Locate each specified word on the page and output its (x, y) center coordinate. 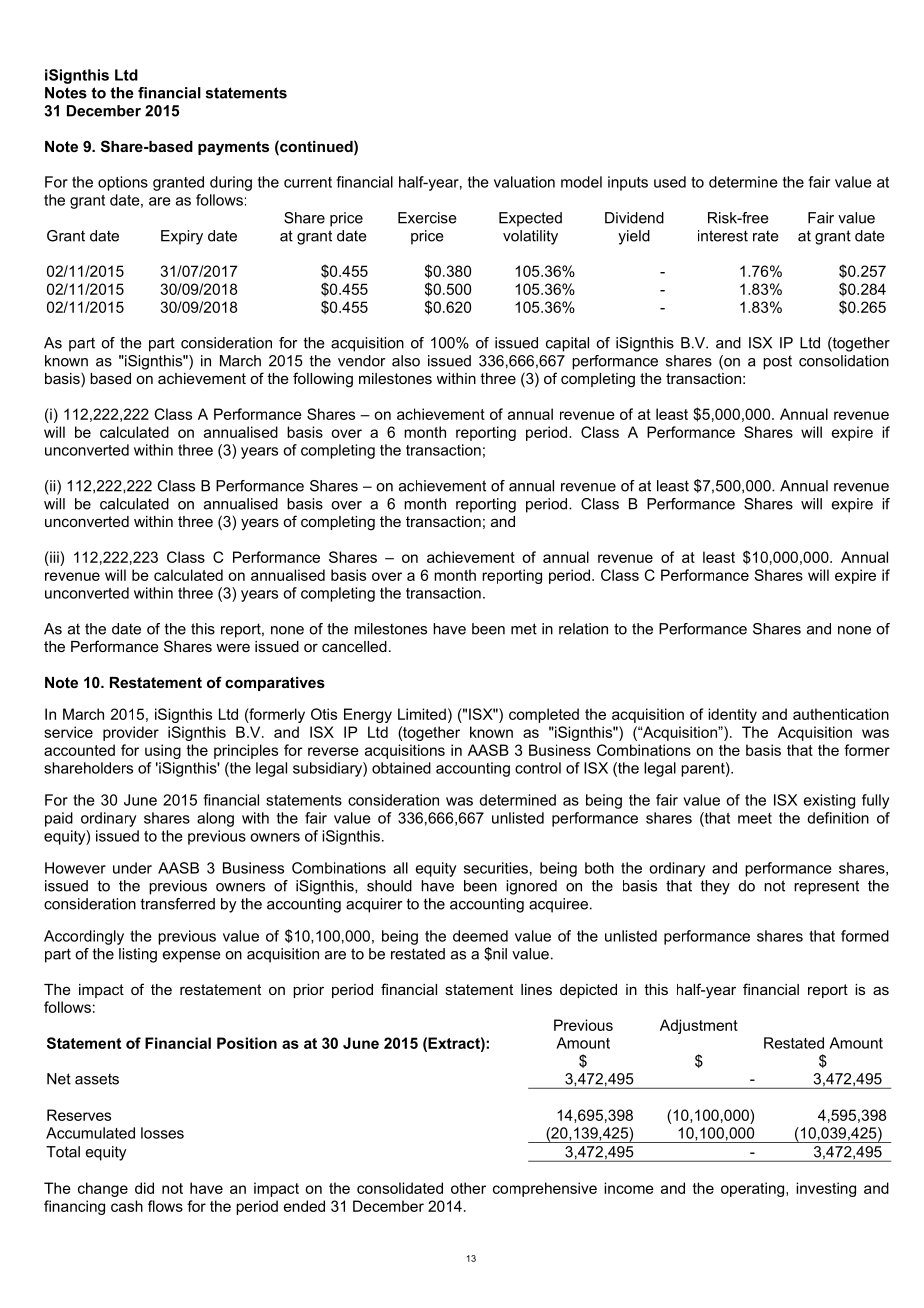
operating (754, 1189)
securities (496, 868)
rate (766, 236)
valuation (524, 182)
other (468, 1188)
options (123, 183)
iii (54, 557)
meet (755, 818)
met (524, 629)
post (777, 362)
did (144, 1188)
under (132, 868)
